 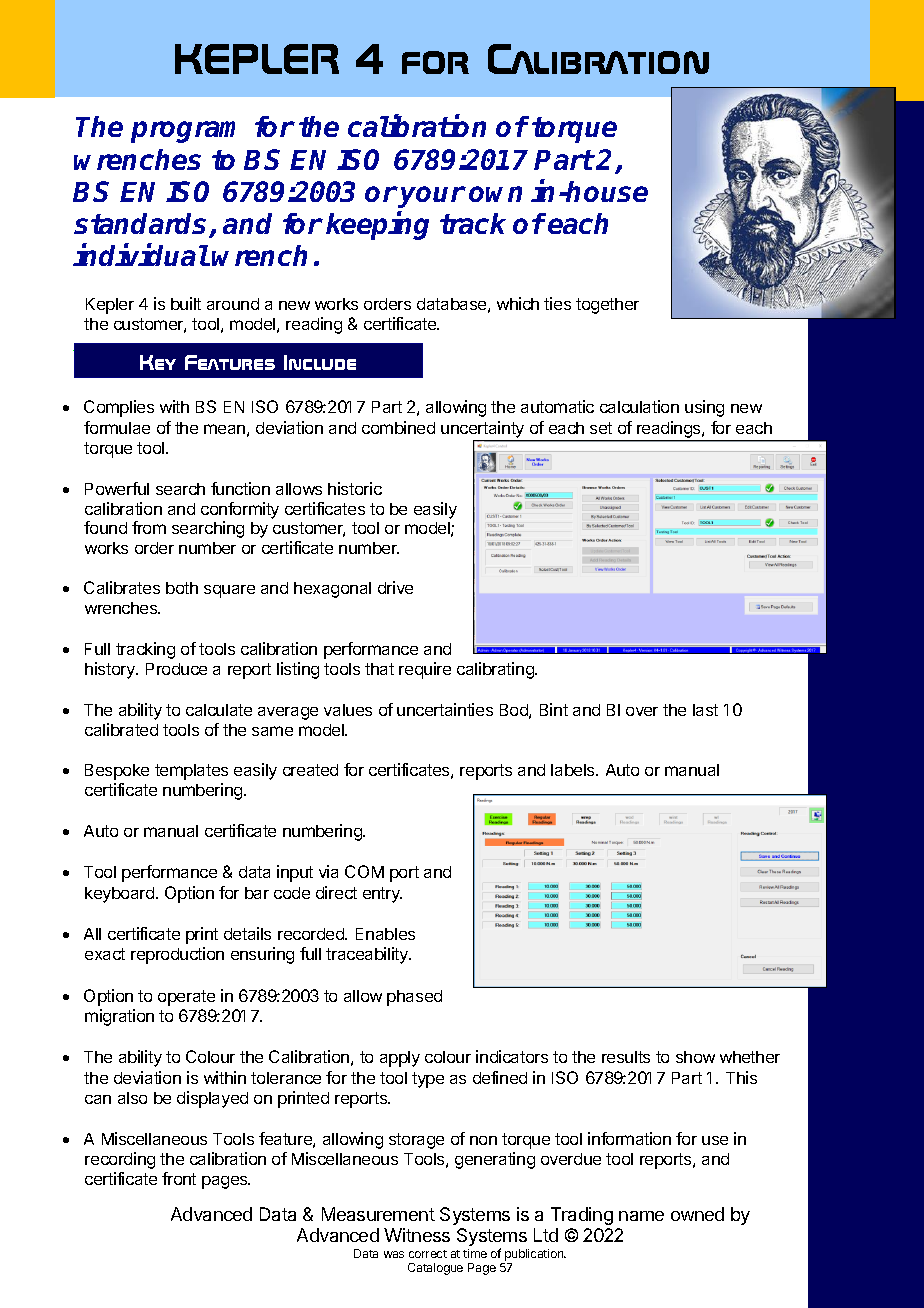 I want to click on require, so click(x=425, y=670).
